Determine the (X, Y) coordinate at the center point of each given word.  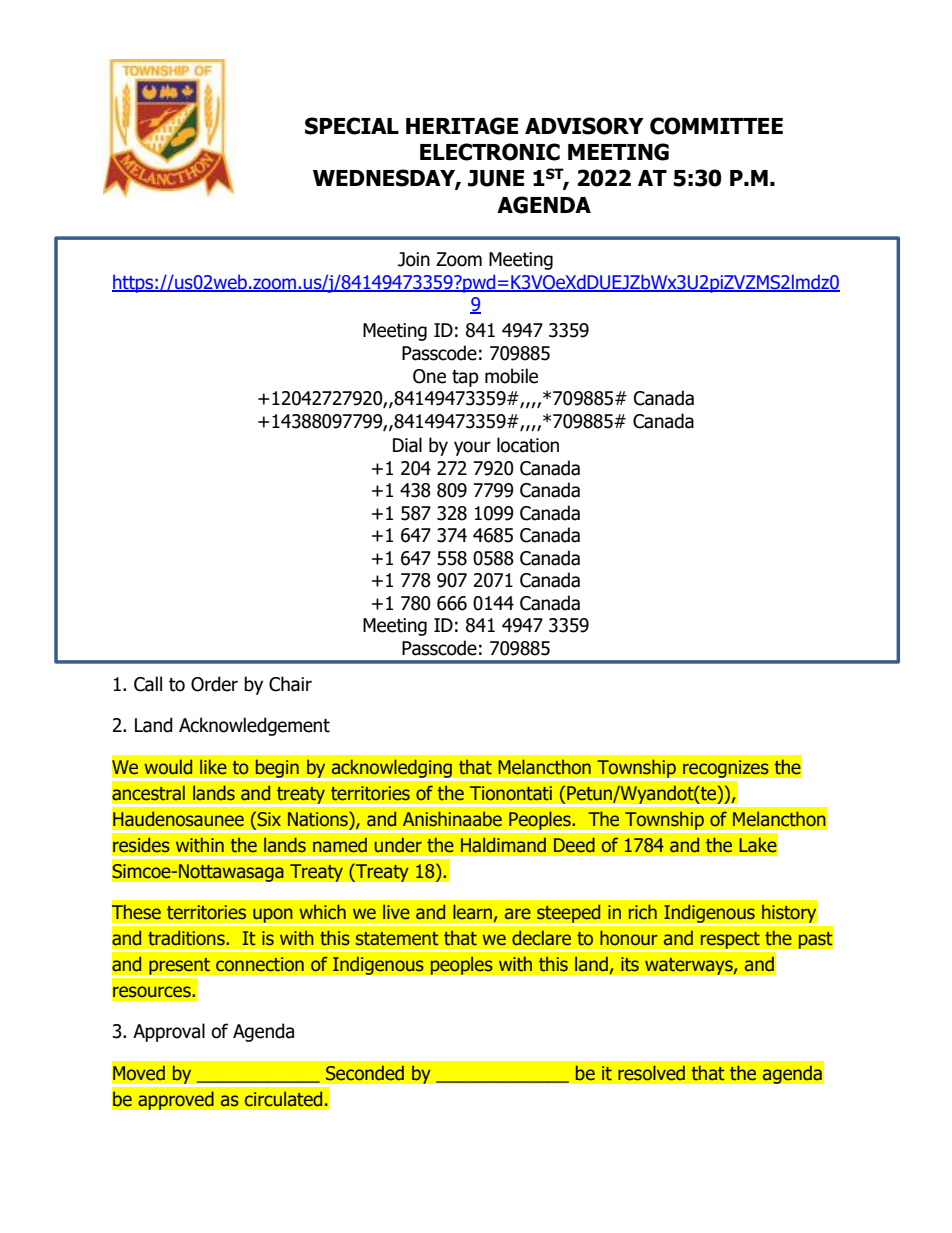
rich (643, 912)
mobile (511, 376)
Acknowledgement (254, 726)
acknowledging (391, 769)
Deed (574, 845)
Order (214, 684)
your (472, 448)
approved (176, 1100)
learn (472, 912)
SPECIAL (352, 126)
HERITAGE (462, 126)
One (429, 376)
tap (465, 378)
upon (273, 916)
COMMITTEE (716, 126)
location (528, 445)
